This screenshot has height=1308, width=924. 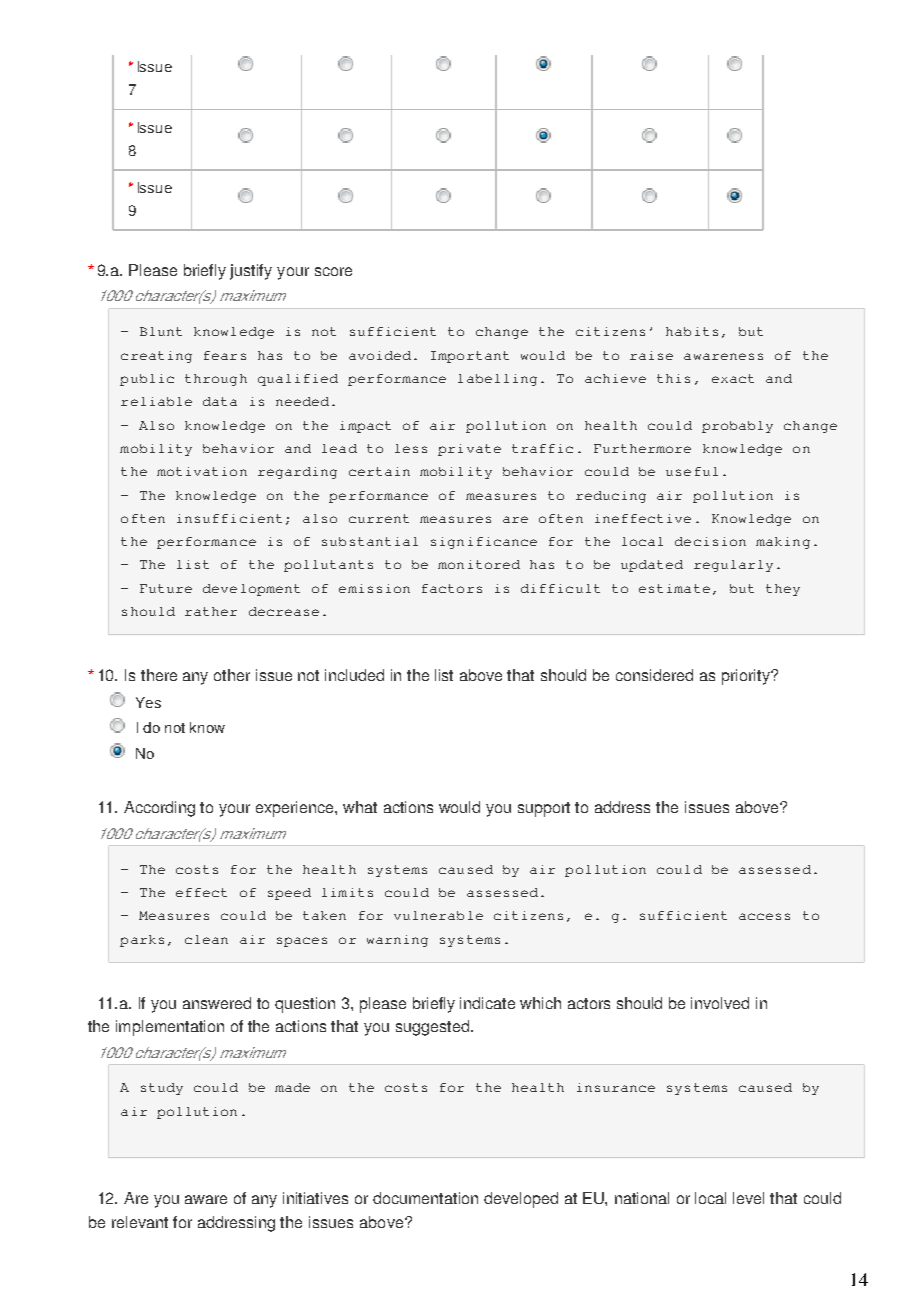 What do you see at coordinates (140, 1222) in the screenshot?
I see `relevant` at bounding box center [140, 1222].
